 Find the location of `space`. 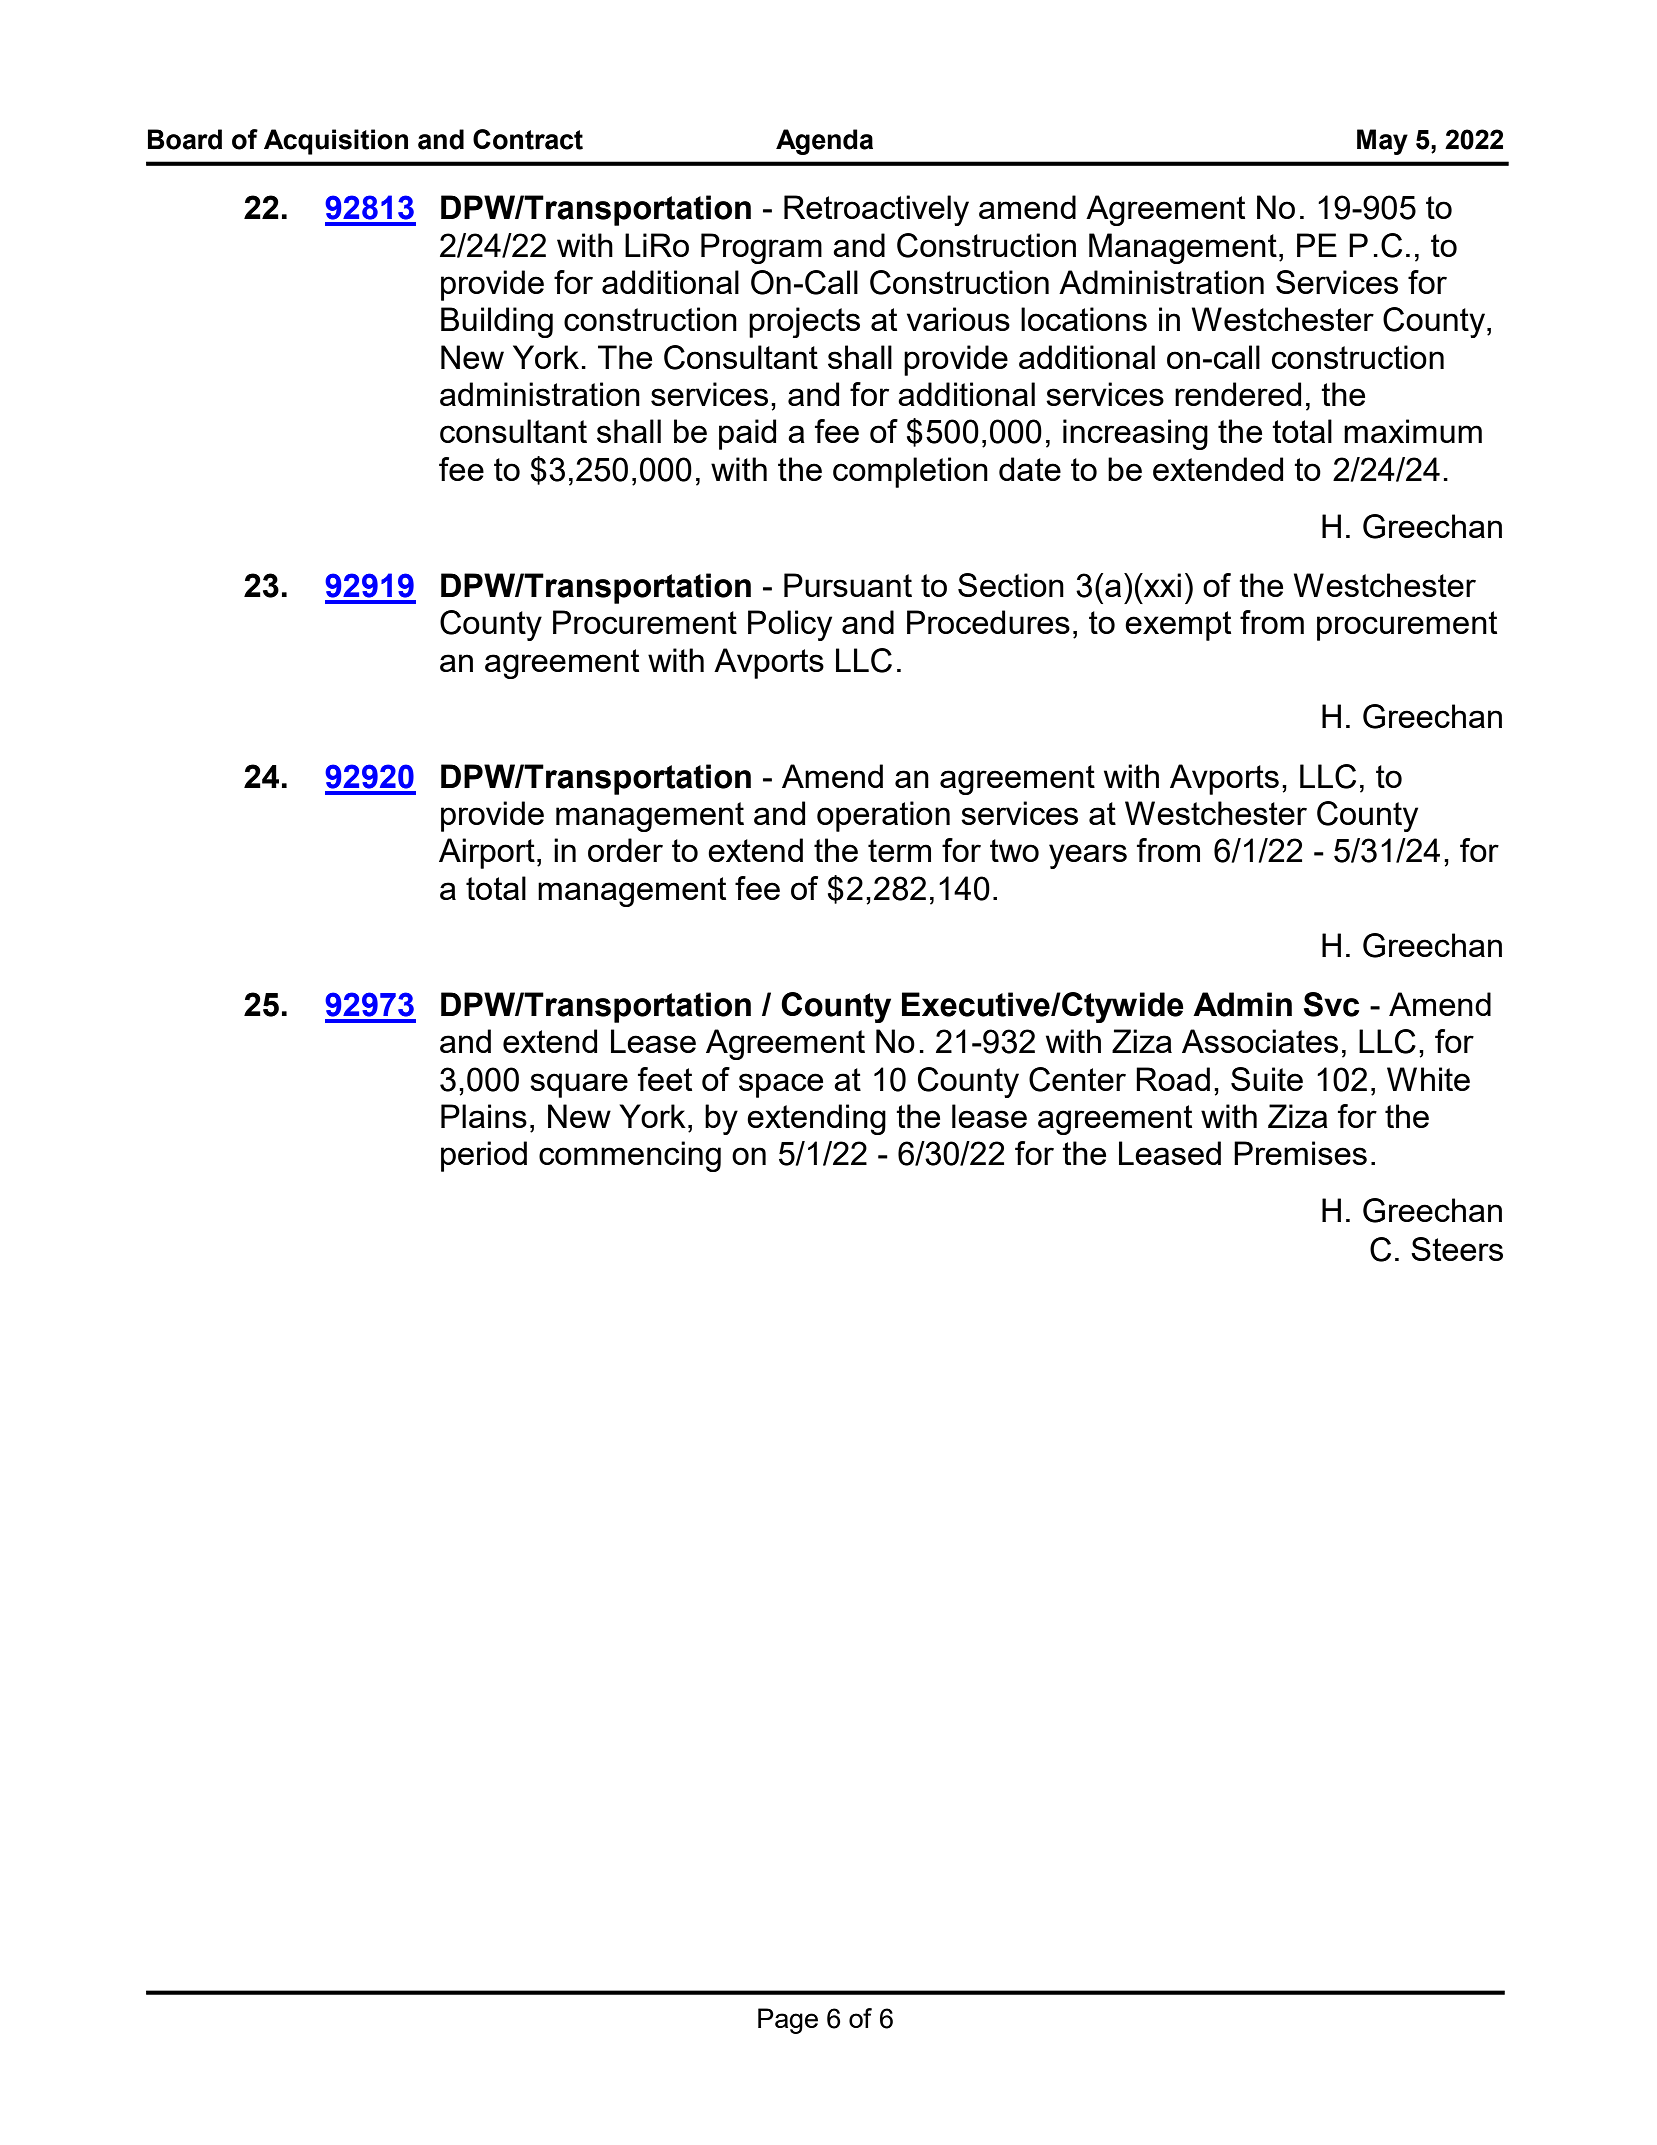

space is located at coordinates (781, 1085).
